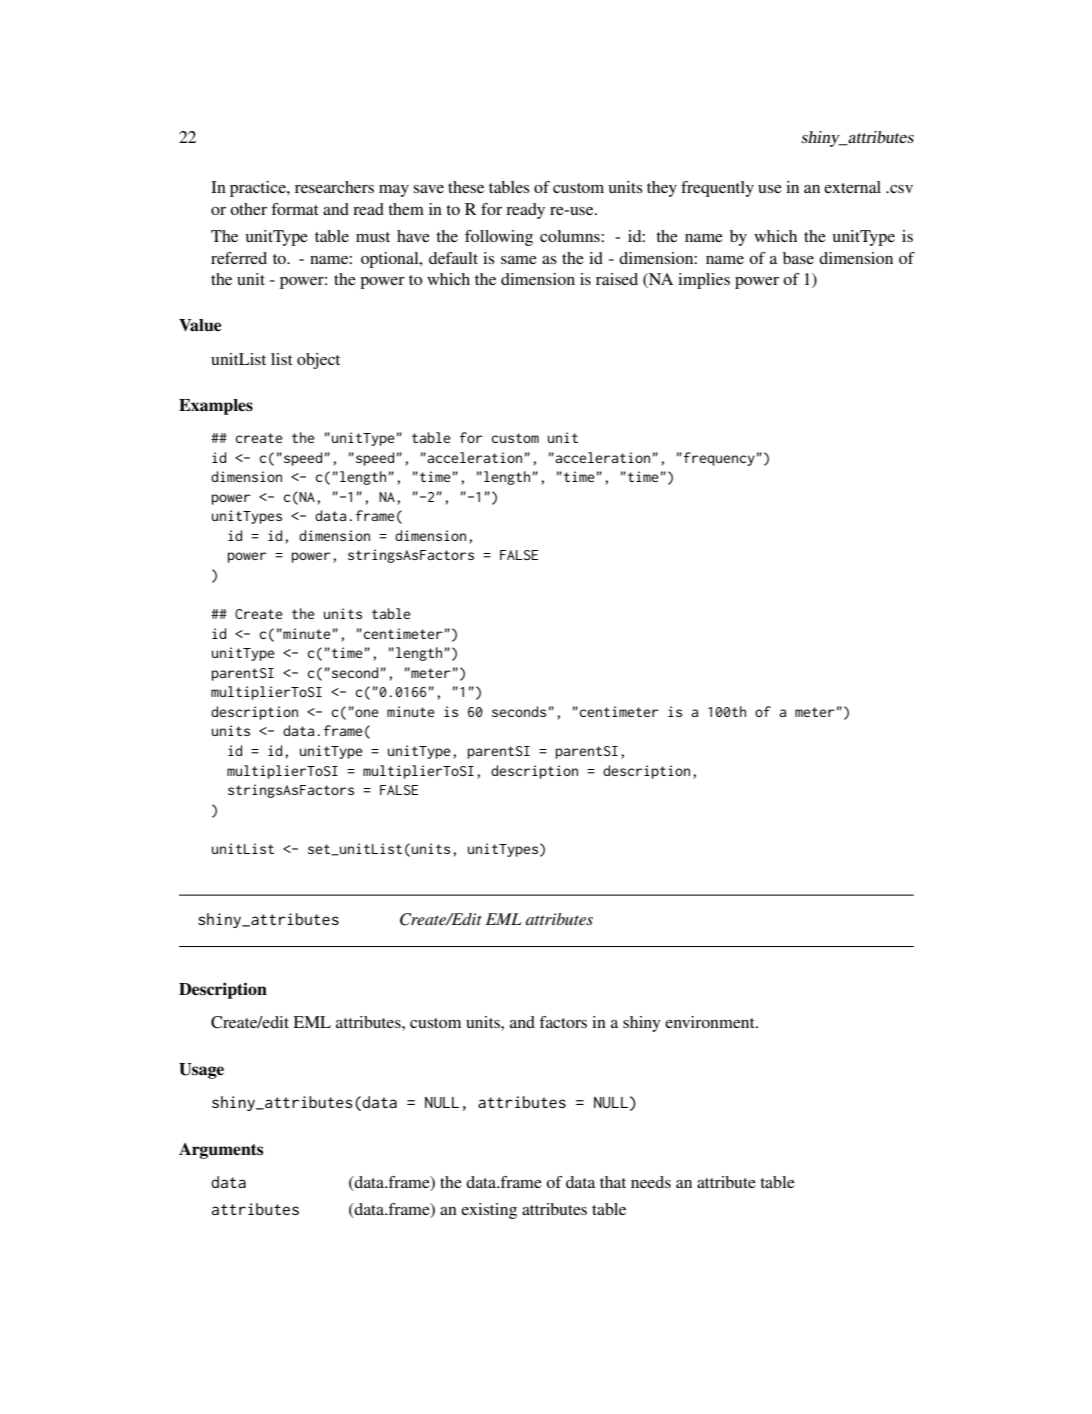 This screenshot has height=1414, width=1092. Describe the element at coordinates (798, 258) in the screenshot. I see `base` at that location.
